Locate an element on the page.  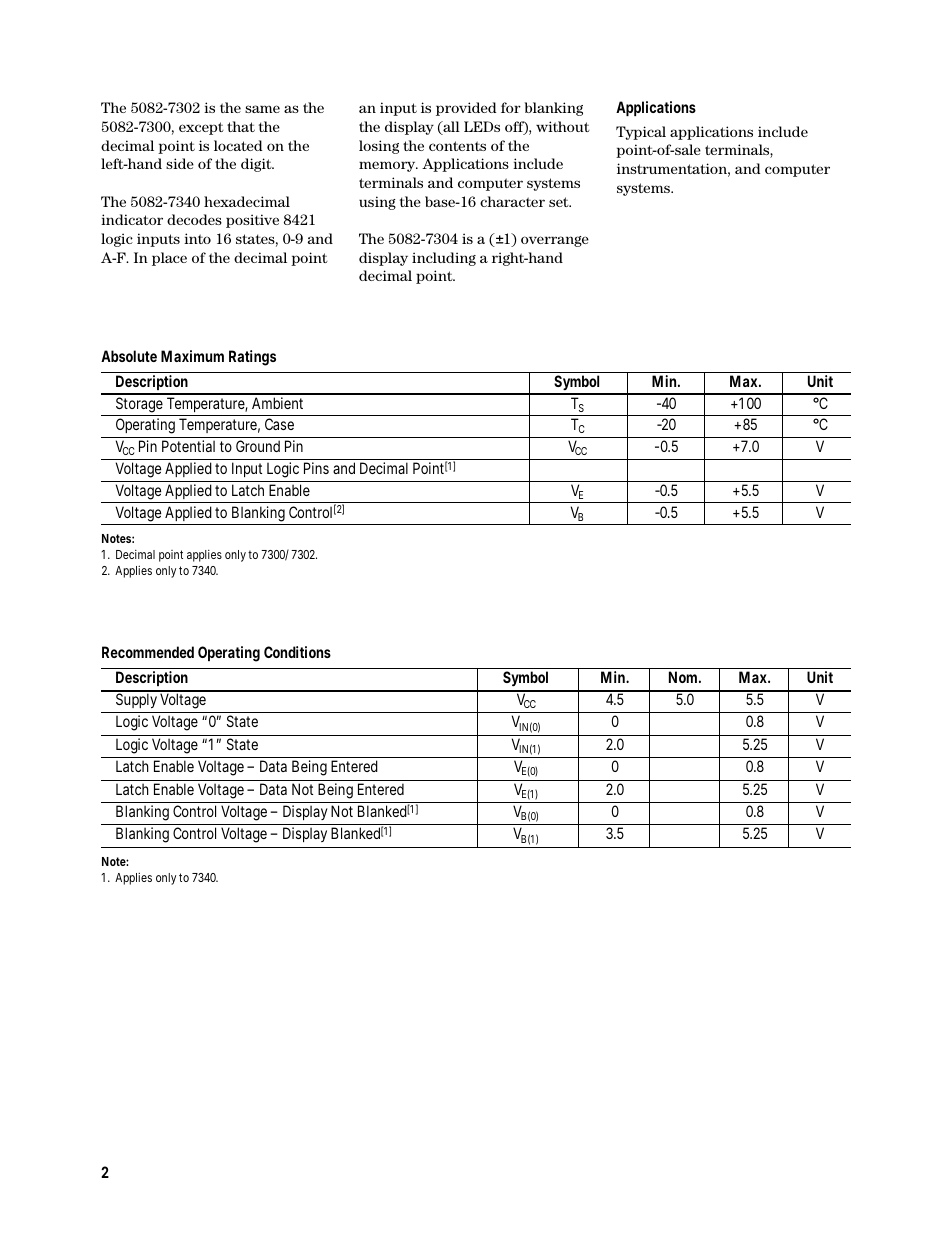
Recommended is located at coordinates (148, 652).
